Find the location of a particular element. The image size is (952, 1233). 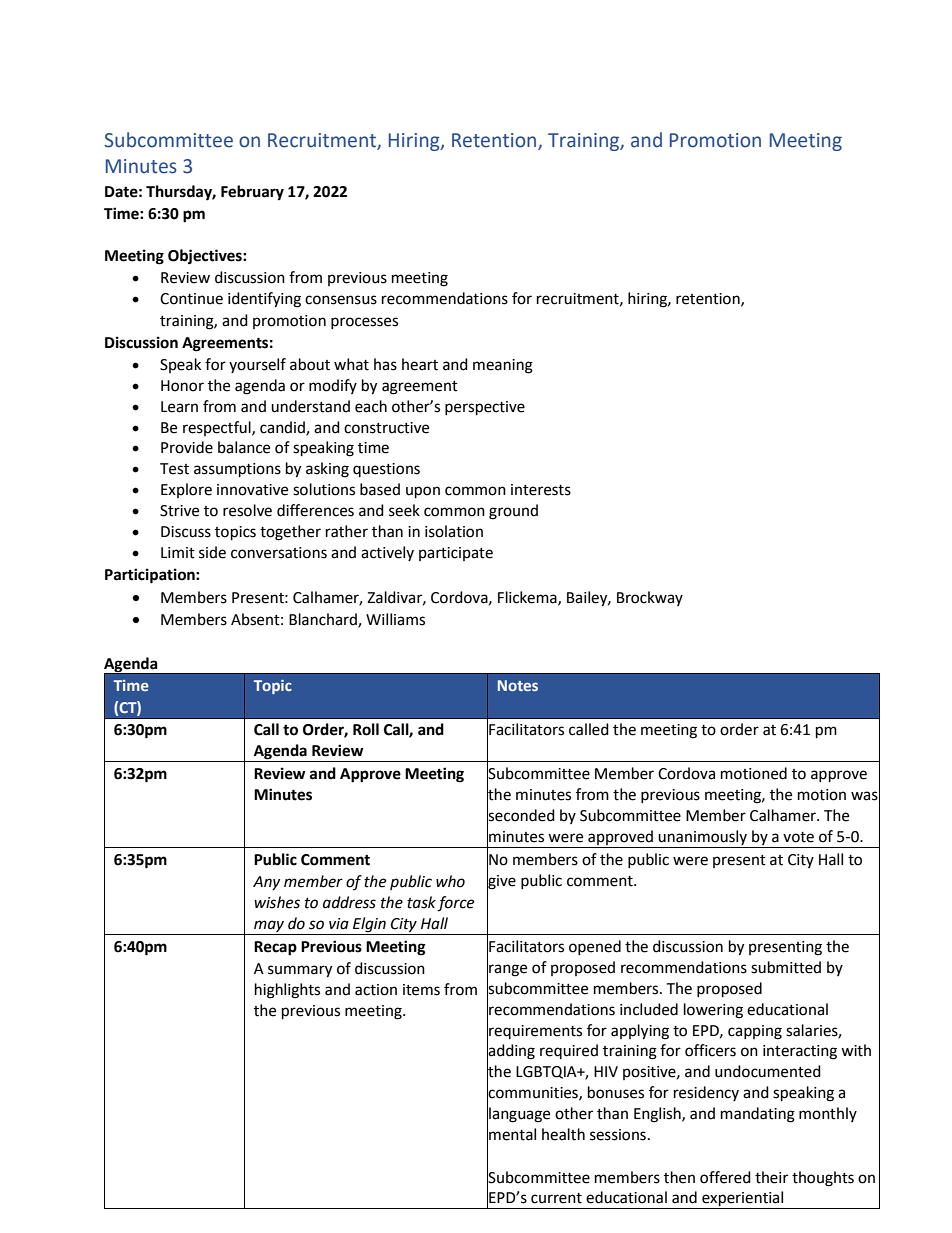

perspective is located at coordinates (485, 408).
